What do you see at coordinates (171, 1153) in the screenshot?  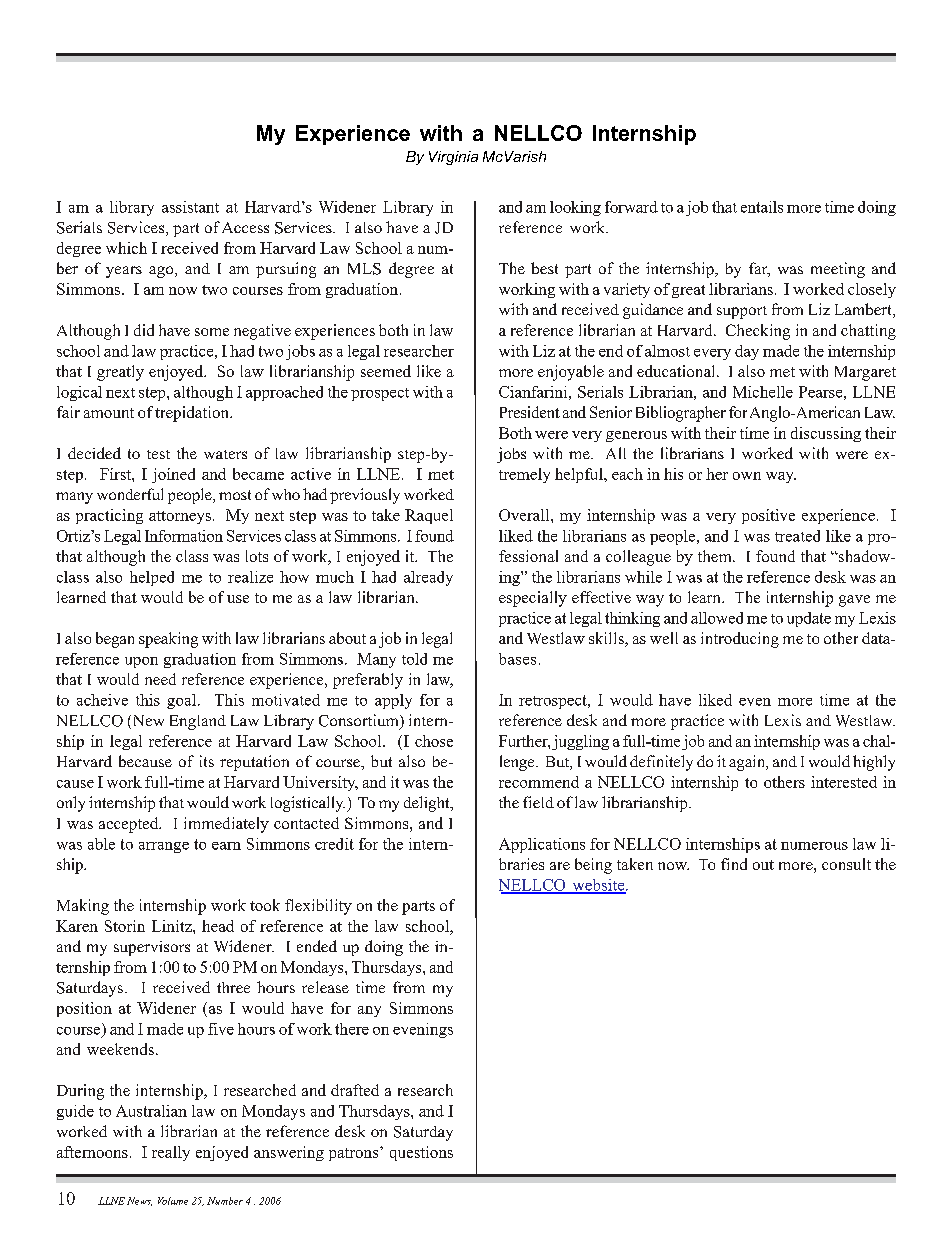 I see `really` at bounding box center [171, 1153].
